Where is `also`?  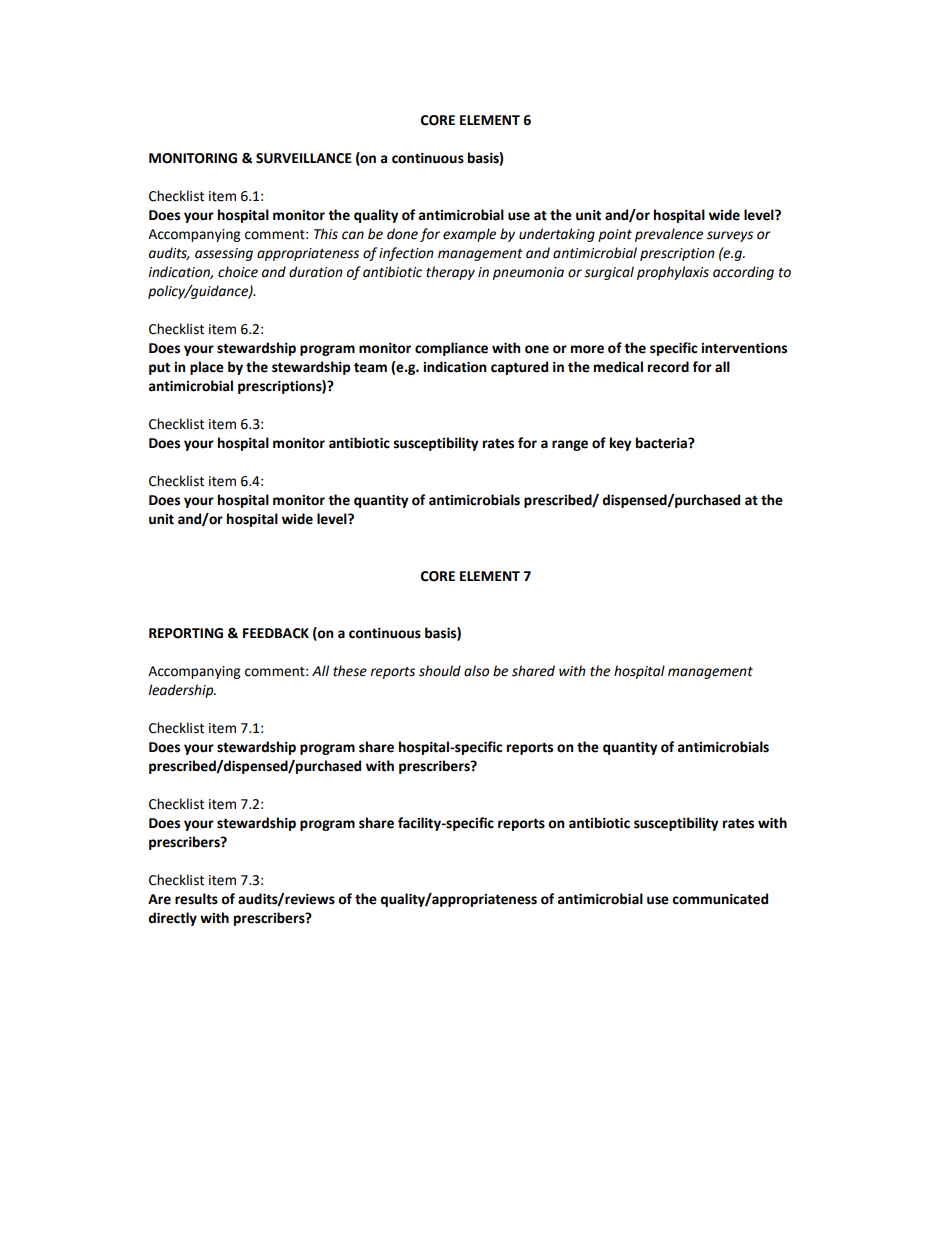
also is located at coordinates (476, 671).
